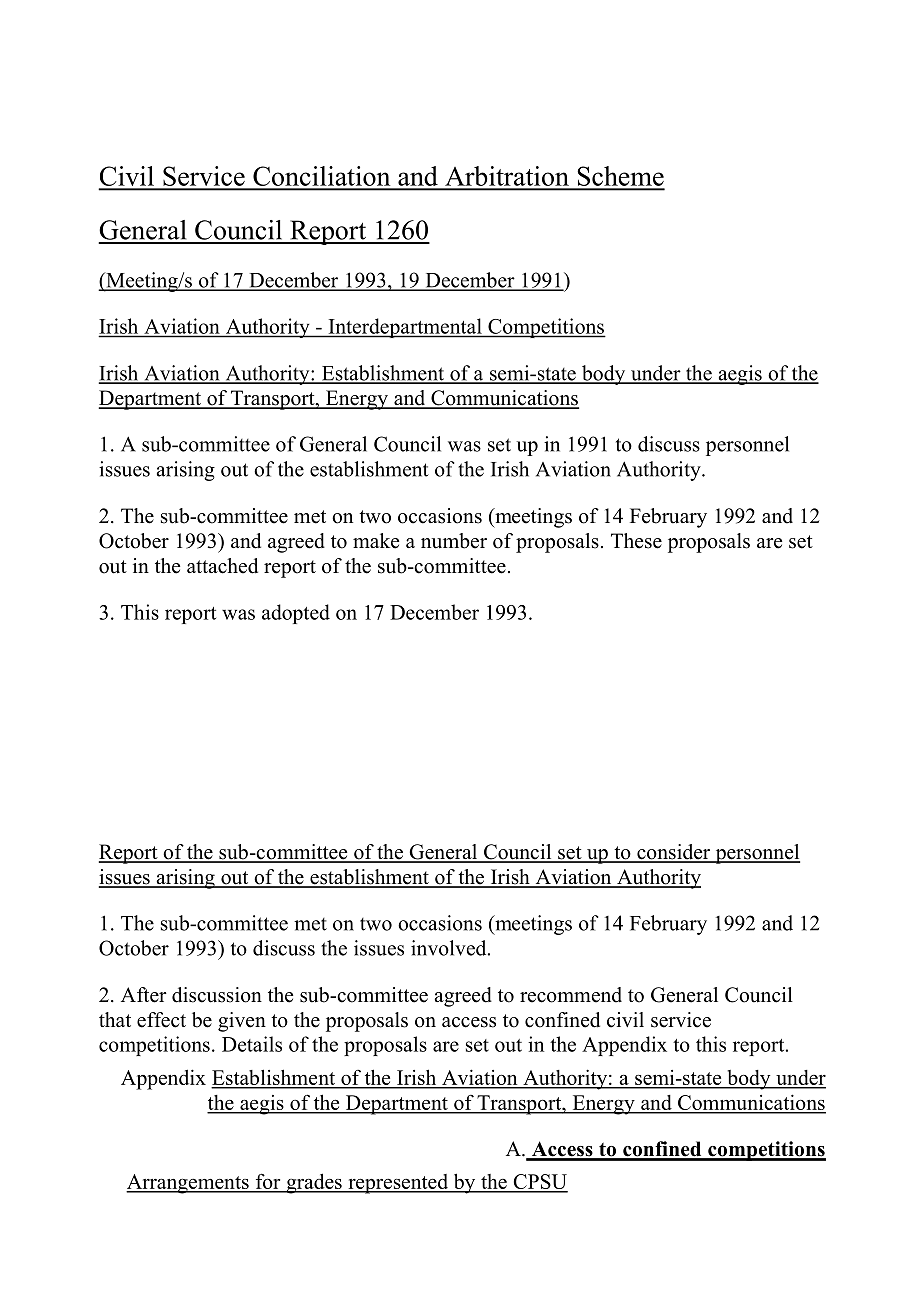  I want to click on make, so click(376, 541).
